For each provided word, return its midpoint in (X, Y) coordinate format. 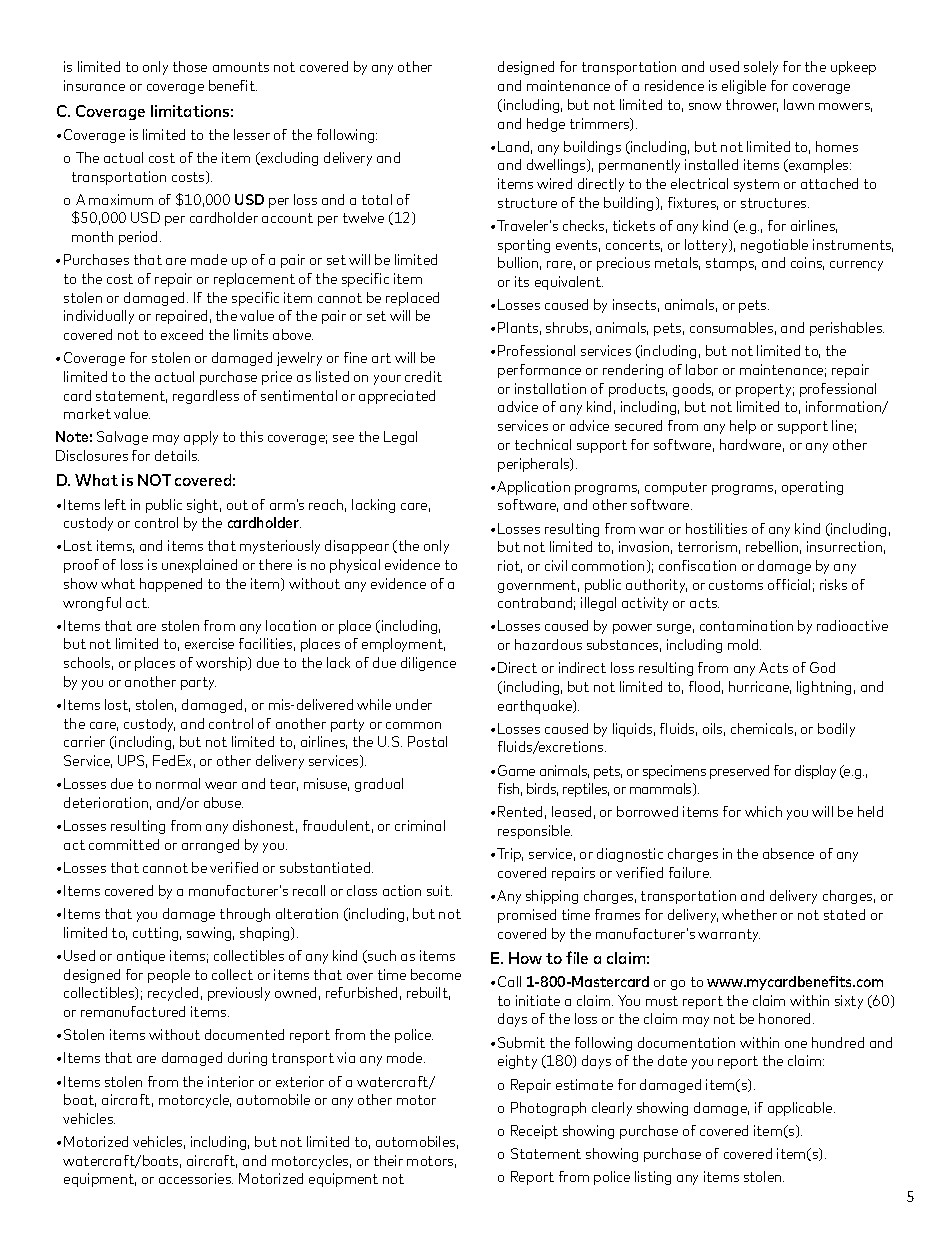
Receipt (534, 1132)
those (190, 66)
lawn (799, 104)
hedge (546, 125)
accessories (196, 1178)
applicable (801, 1109)
